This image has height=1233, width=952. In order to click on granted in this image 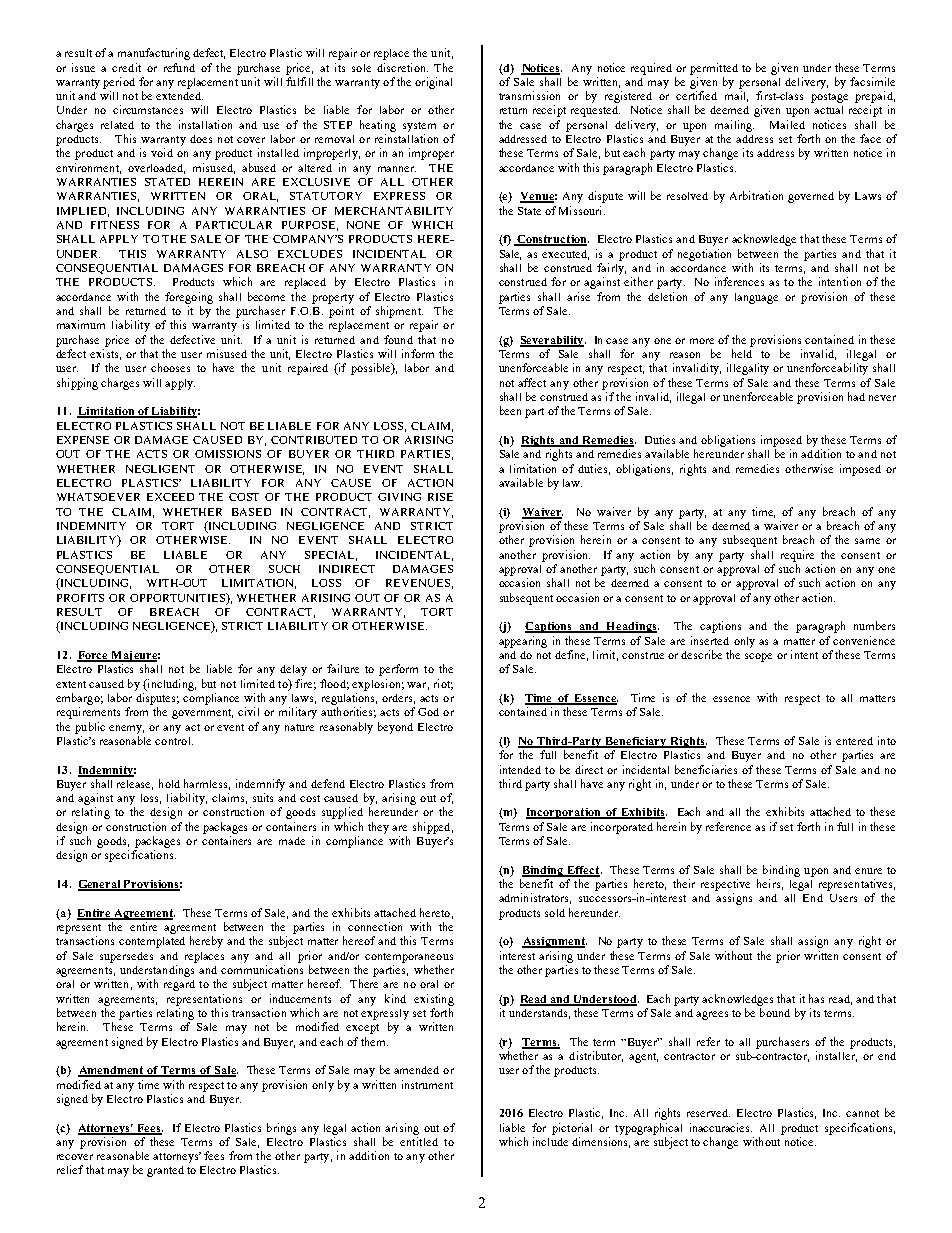, I will do `click(165, 1171)`.
